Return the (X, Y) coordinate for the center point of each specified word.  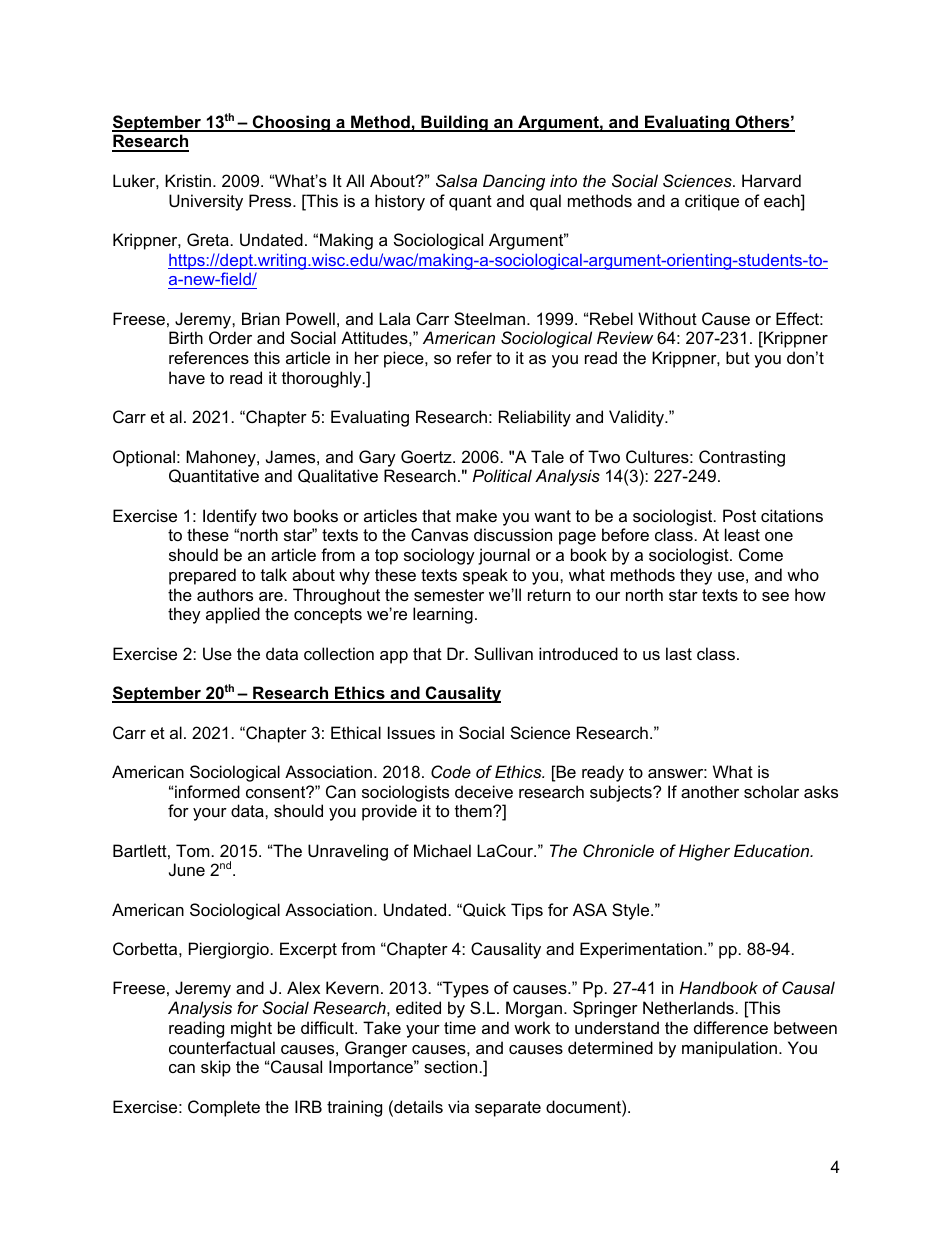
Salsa (456, 180)
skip (216, 1068)
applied (233, 615)
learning (443, 615)
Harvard (771, 180)
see (775, 596)
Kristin (189, 180)
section (450, 1066)
